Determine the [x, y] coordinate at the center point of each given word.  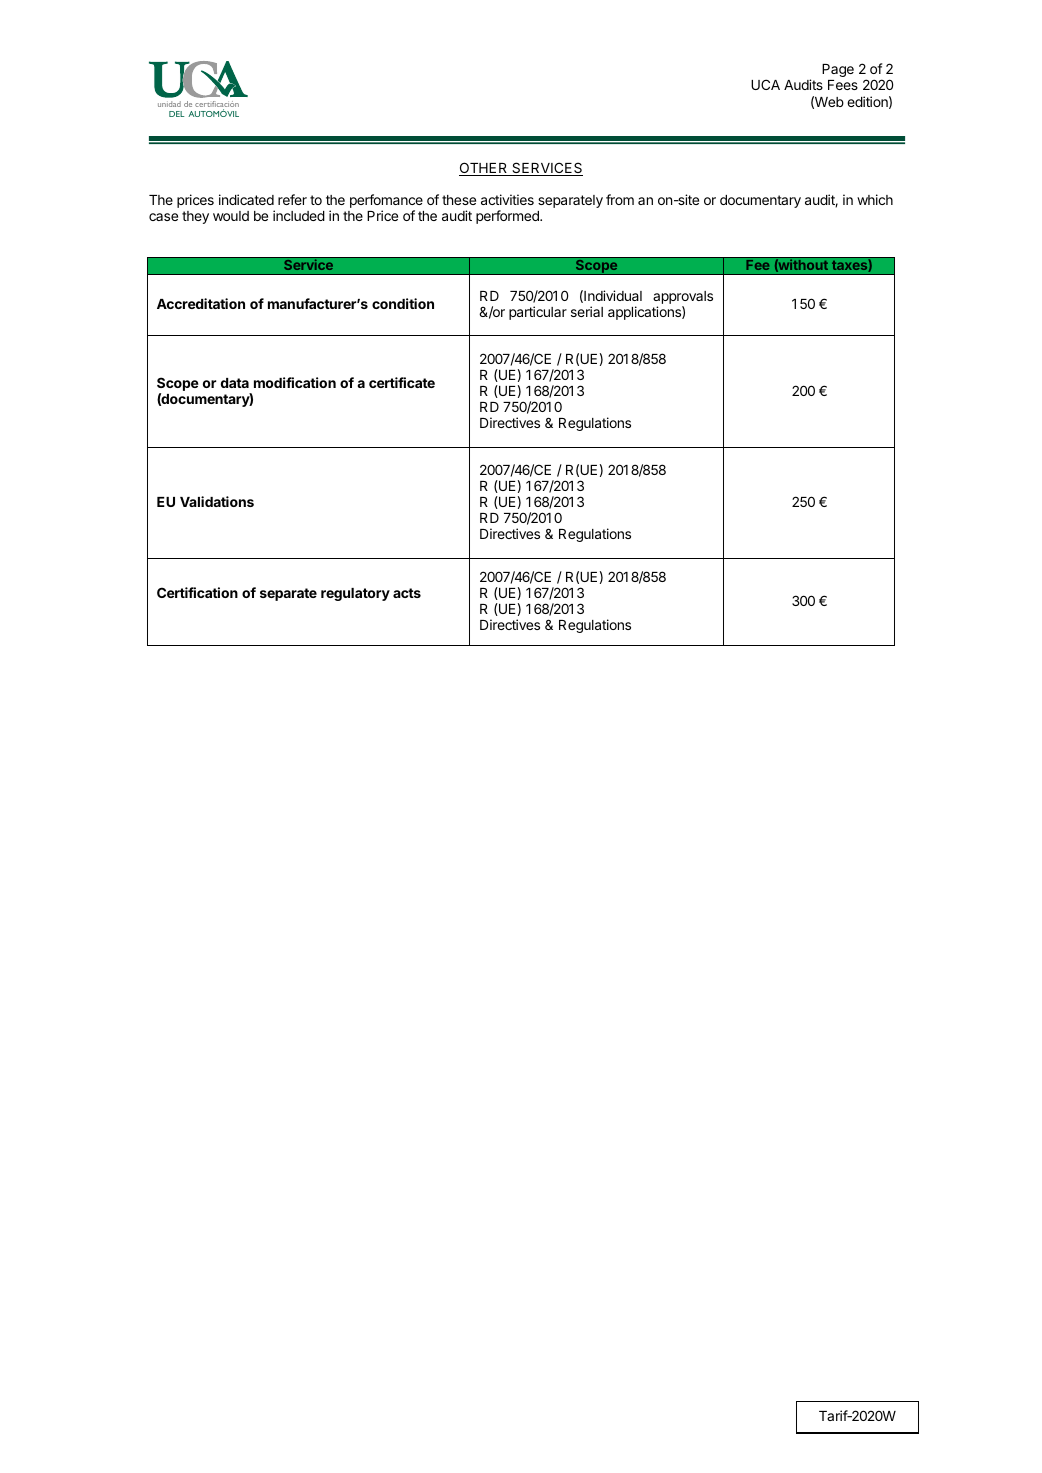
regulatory [355, 594]
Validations [217, 501]
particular [538, 313]
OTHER [484, 169]
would [231, 216]
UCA [765, 84]
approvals [683, 299]
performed [508, 217]
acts [407, 593]
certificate [402, 382]
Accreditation [201, 303]
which [875, 199]
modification [295, 382]
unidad [169, 104]
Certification [197, 592]
